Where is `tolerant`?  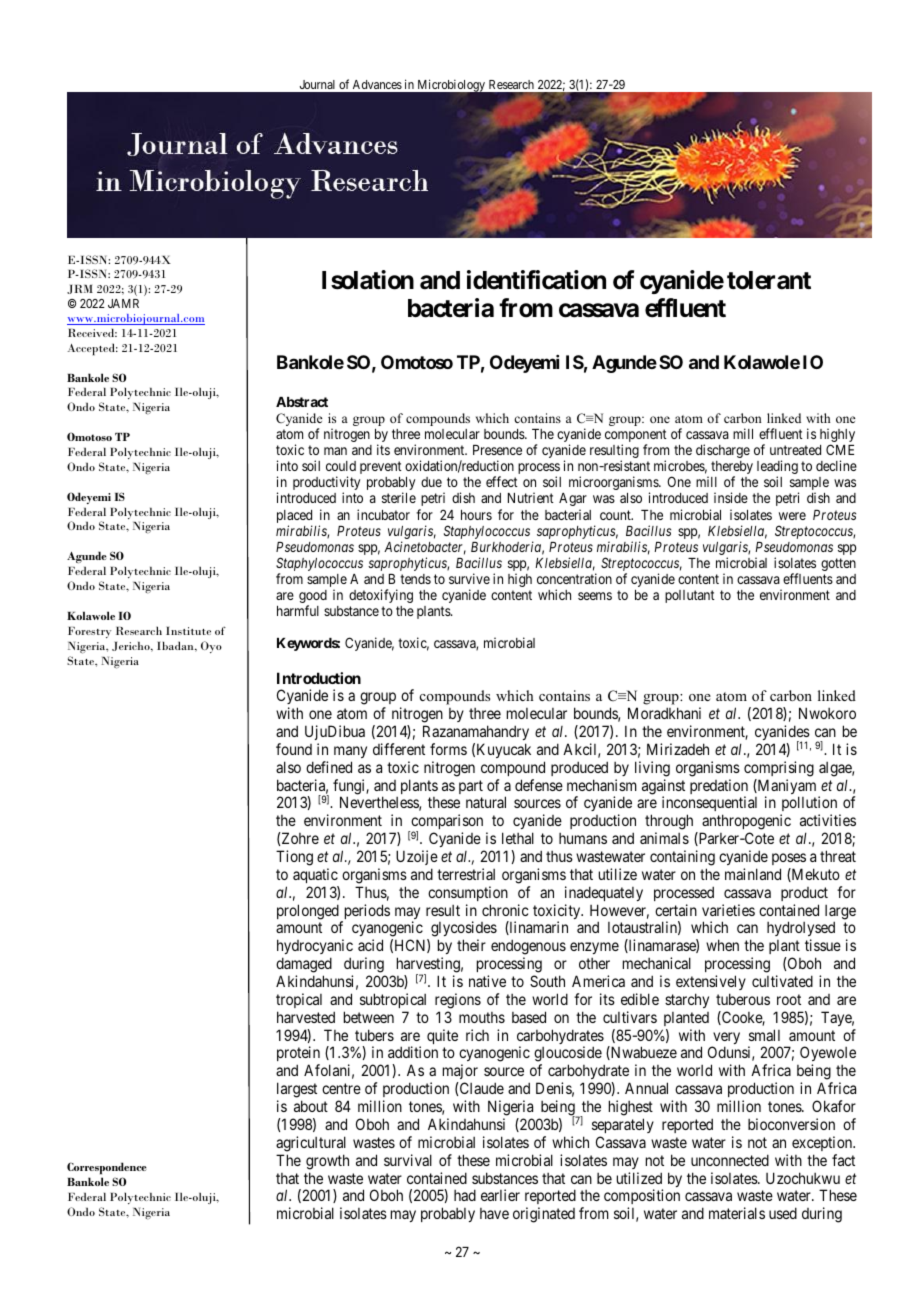
tolerant is located at coordinates (769, 280).
